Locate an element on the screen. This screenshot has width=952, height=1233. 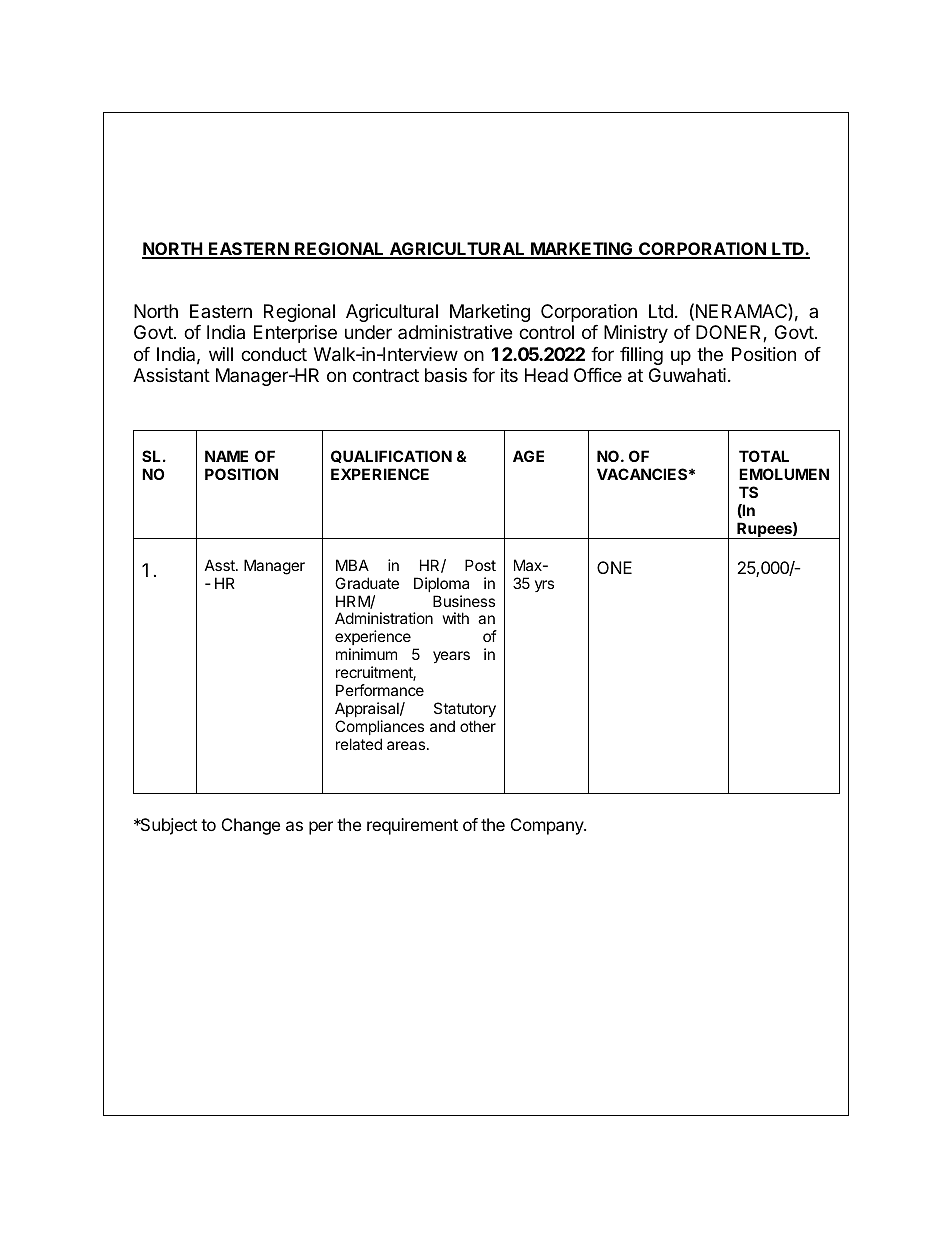
filling is located at coordinates (641, 356).
